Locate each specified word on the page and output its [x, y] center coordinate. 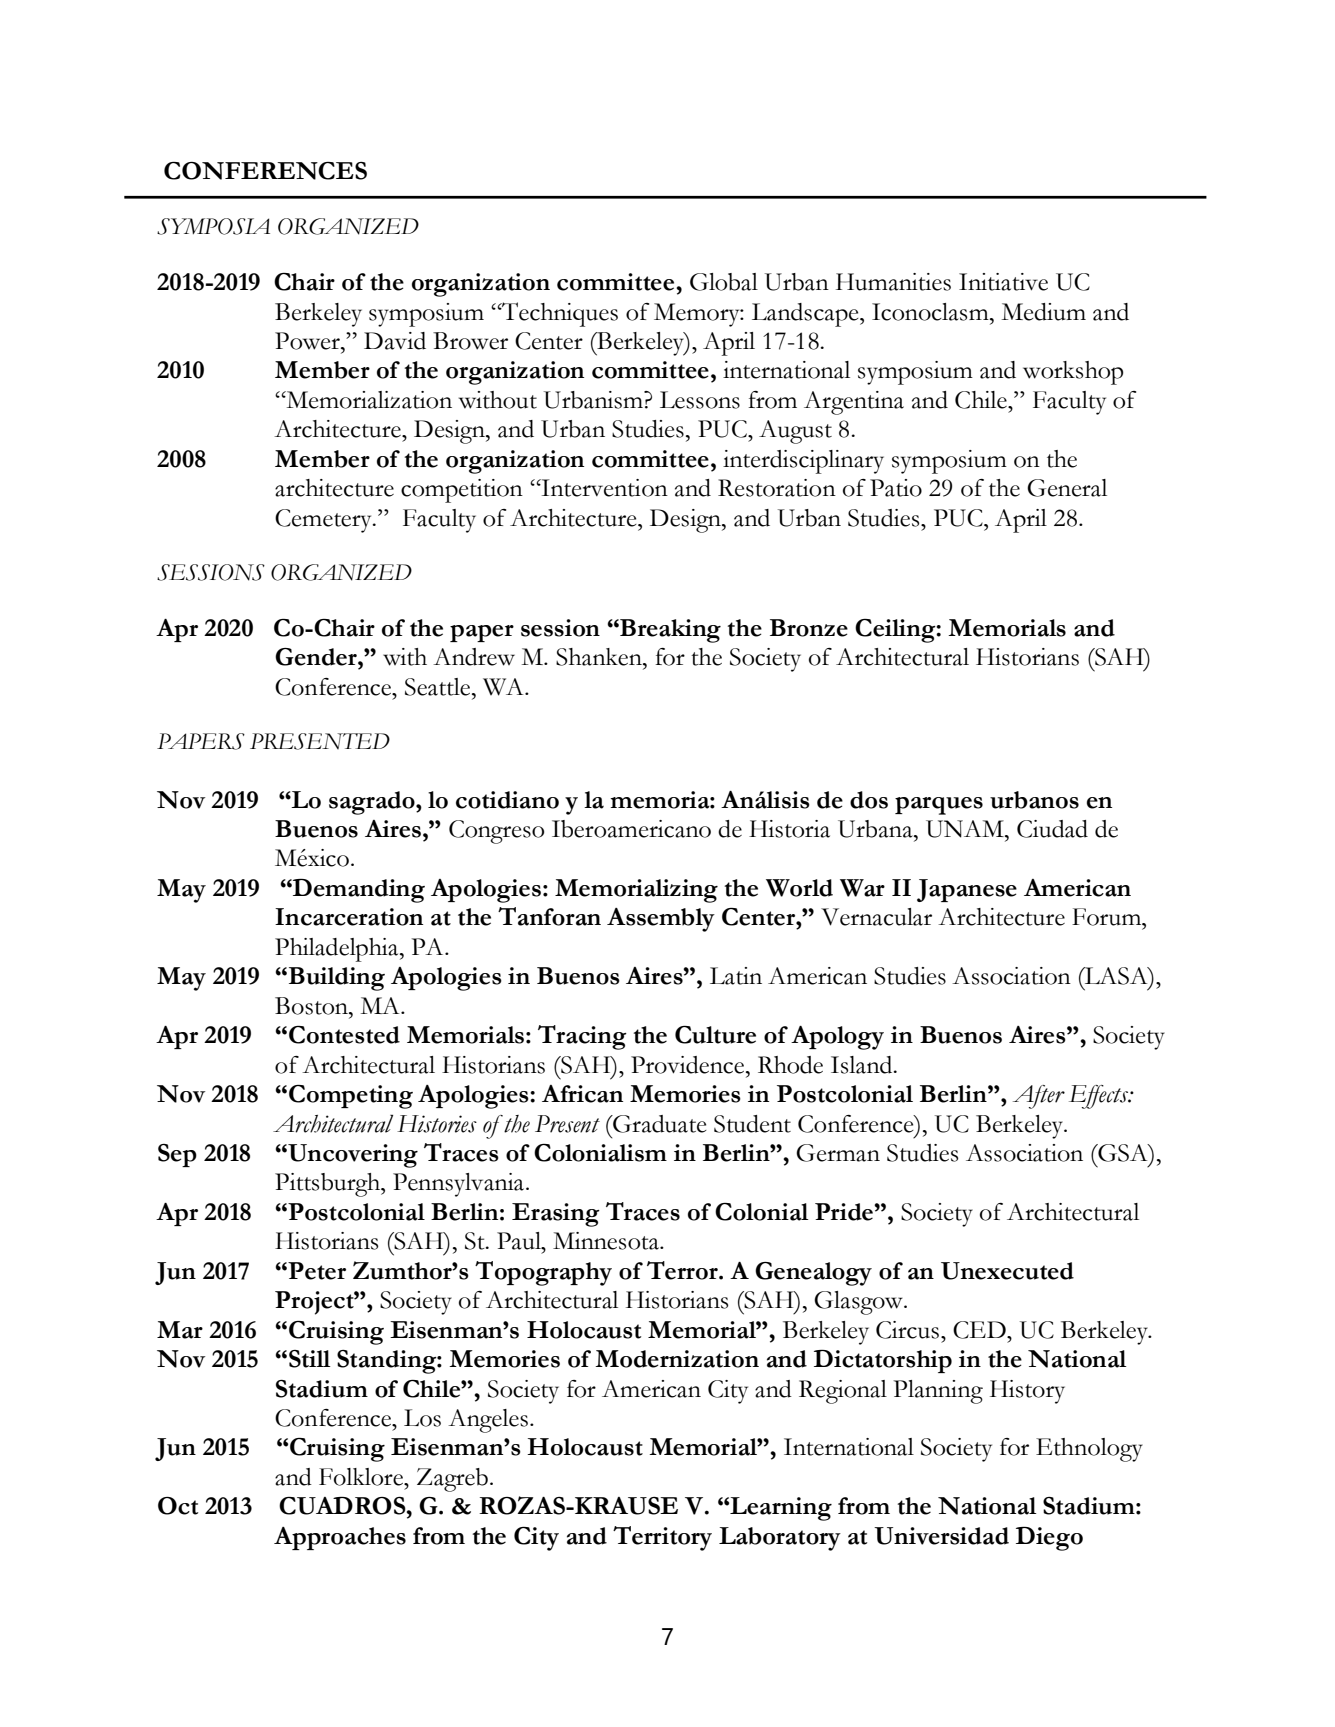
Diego [1049, 1539]
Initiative [1003, 282]
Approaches [340, 1538]
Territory [662, 1538]
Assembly [661, 920]
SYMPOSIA [213, 226]
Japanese [967, 890]
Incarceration [349, 917]
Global [724, 282]
